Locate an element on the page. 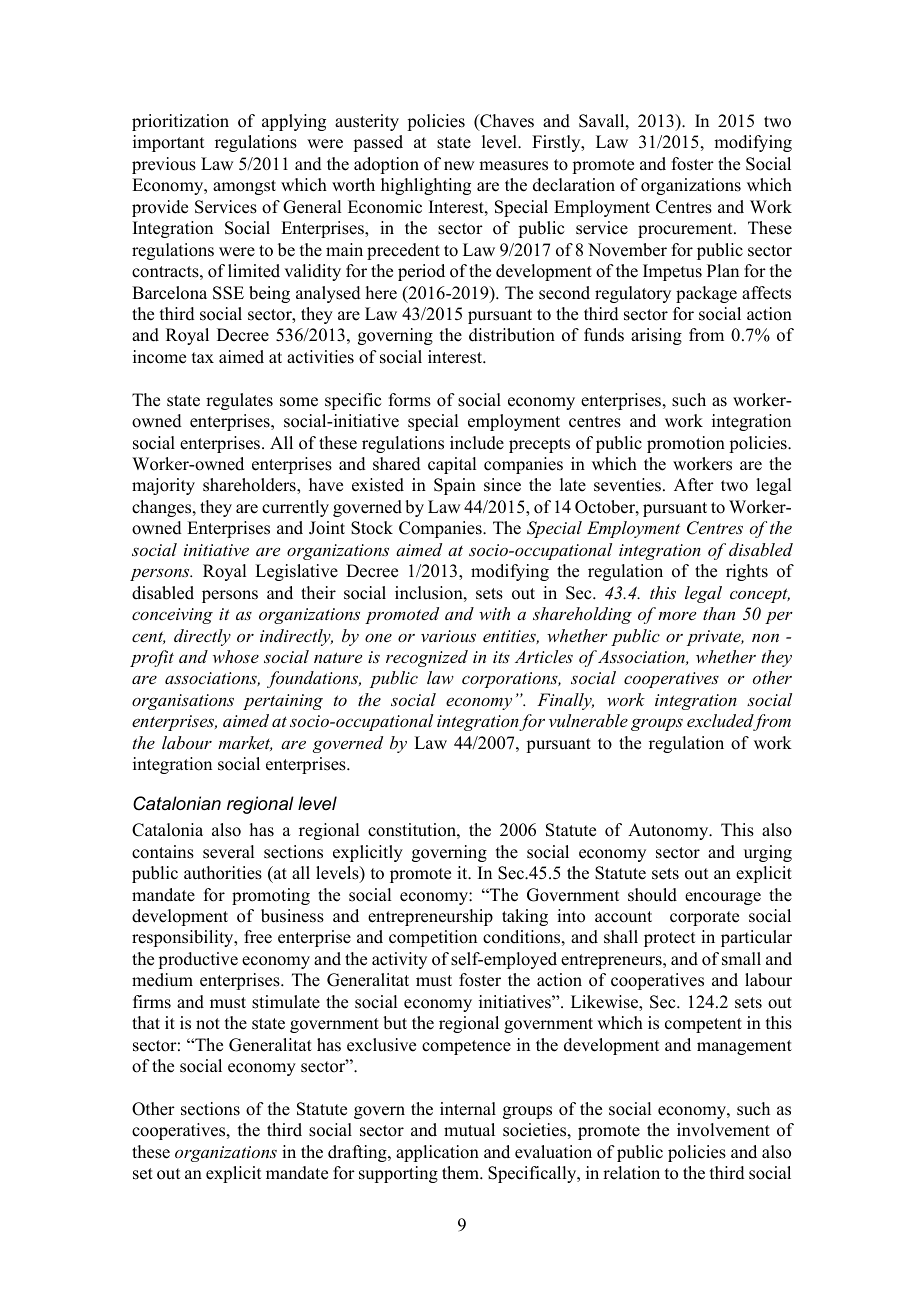 This page has height=1308, width=924. forms is located at coordinates (410, 400).
